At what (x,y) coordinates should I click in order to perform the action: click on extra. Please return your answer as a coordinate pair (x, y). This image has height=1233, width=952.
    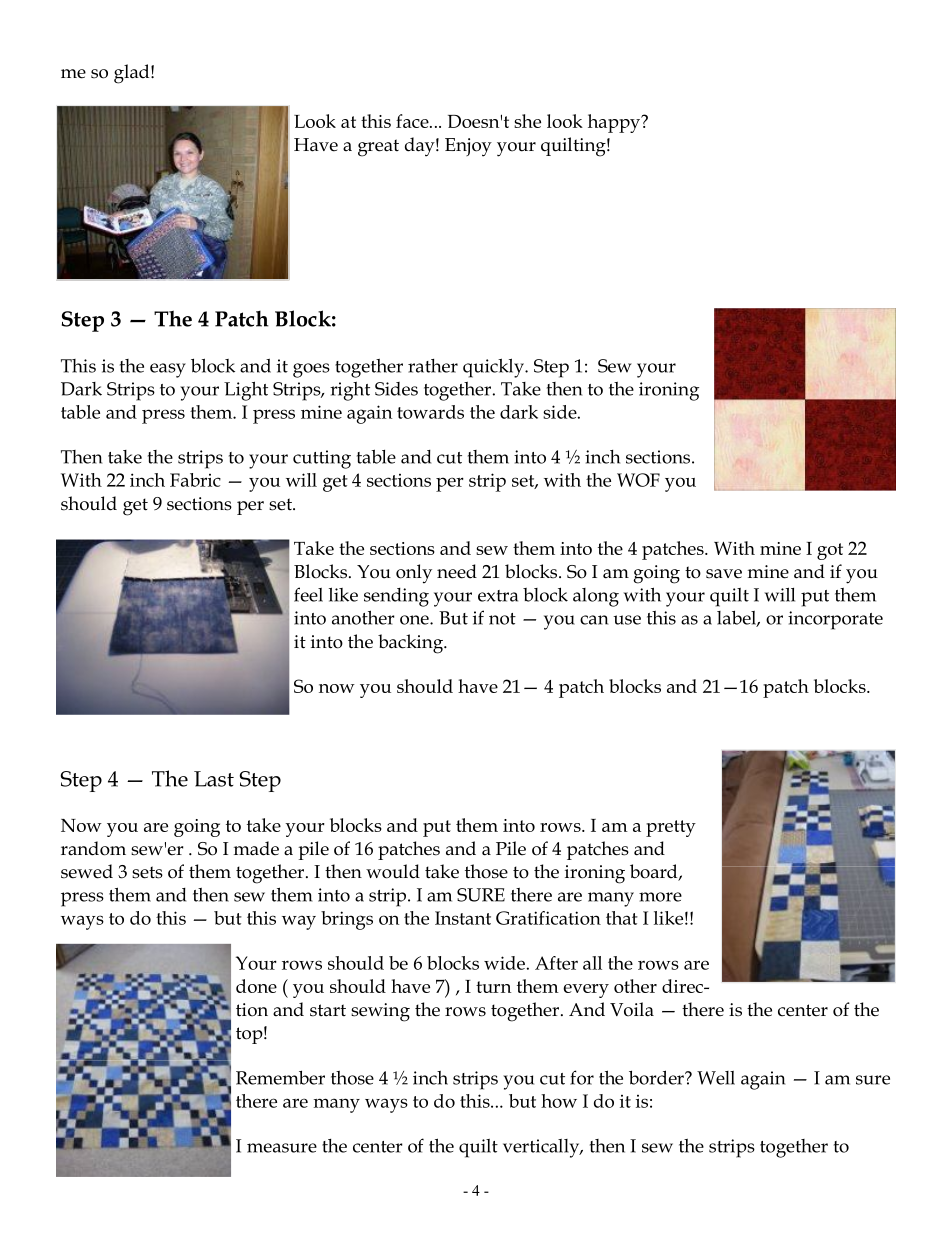
    Looking at the image, I should click on (498, 596).
